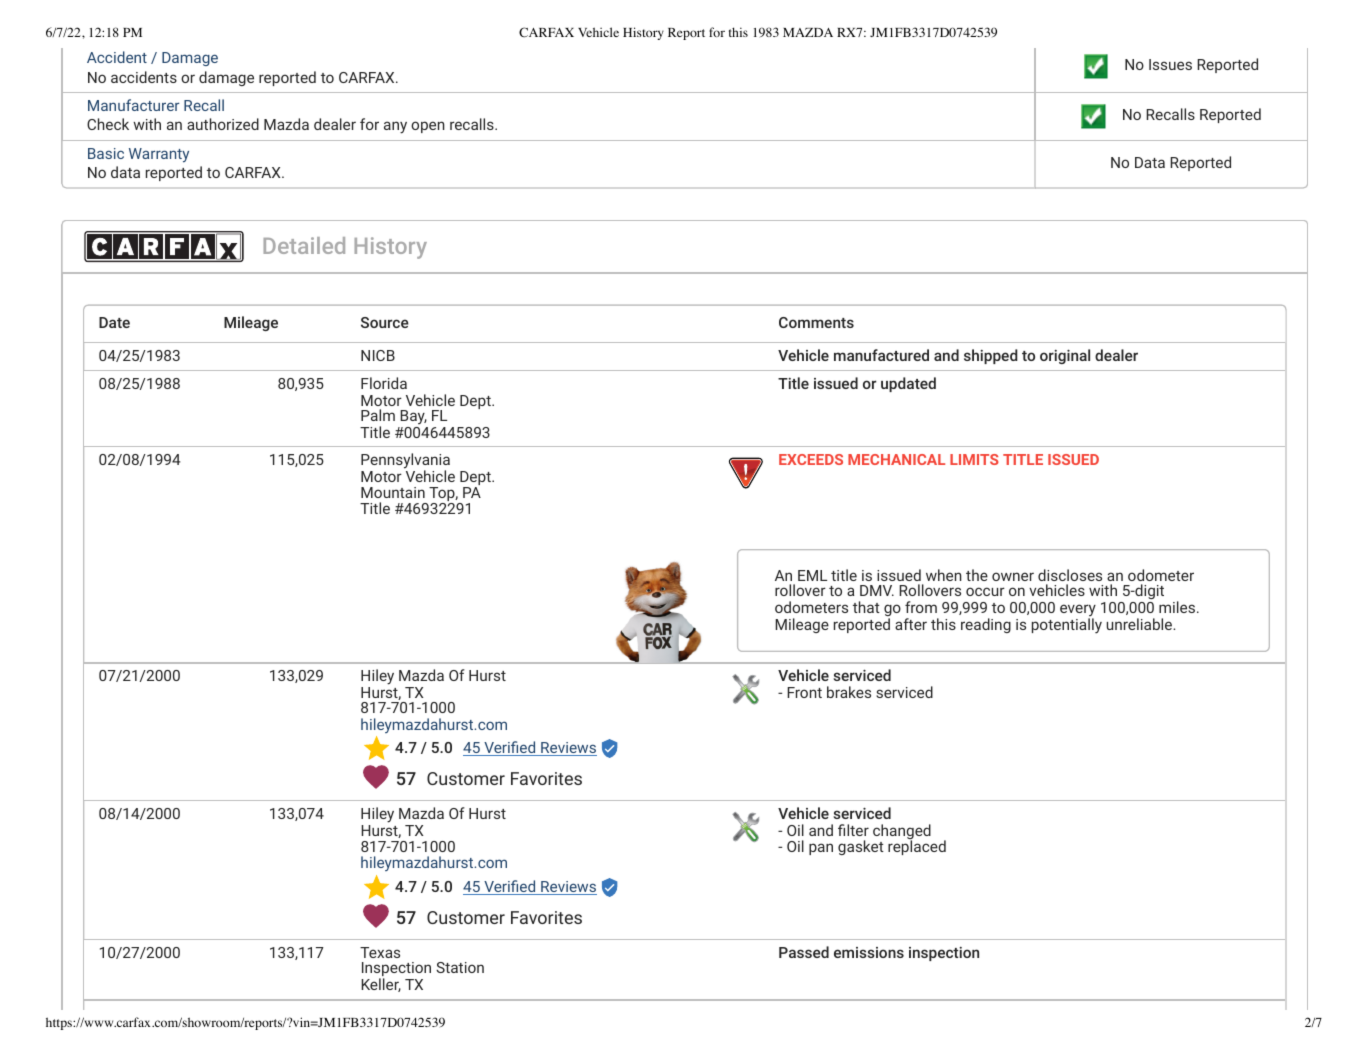 The image size is (1368, 1057). What do you see at coordinates (1170, 64) in the screenshot?
I see `Issues` at bounding box center [1170, 64].
